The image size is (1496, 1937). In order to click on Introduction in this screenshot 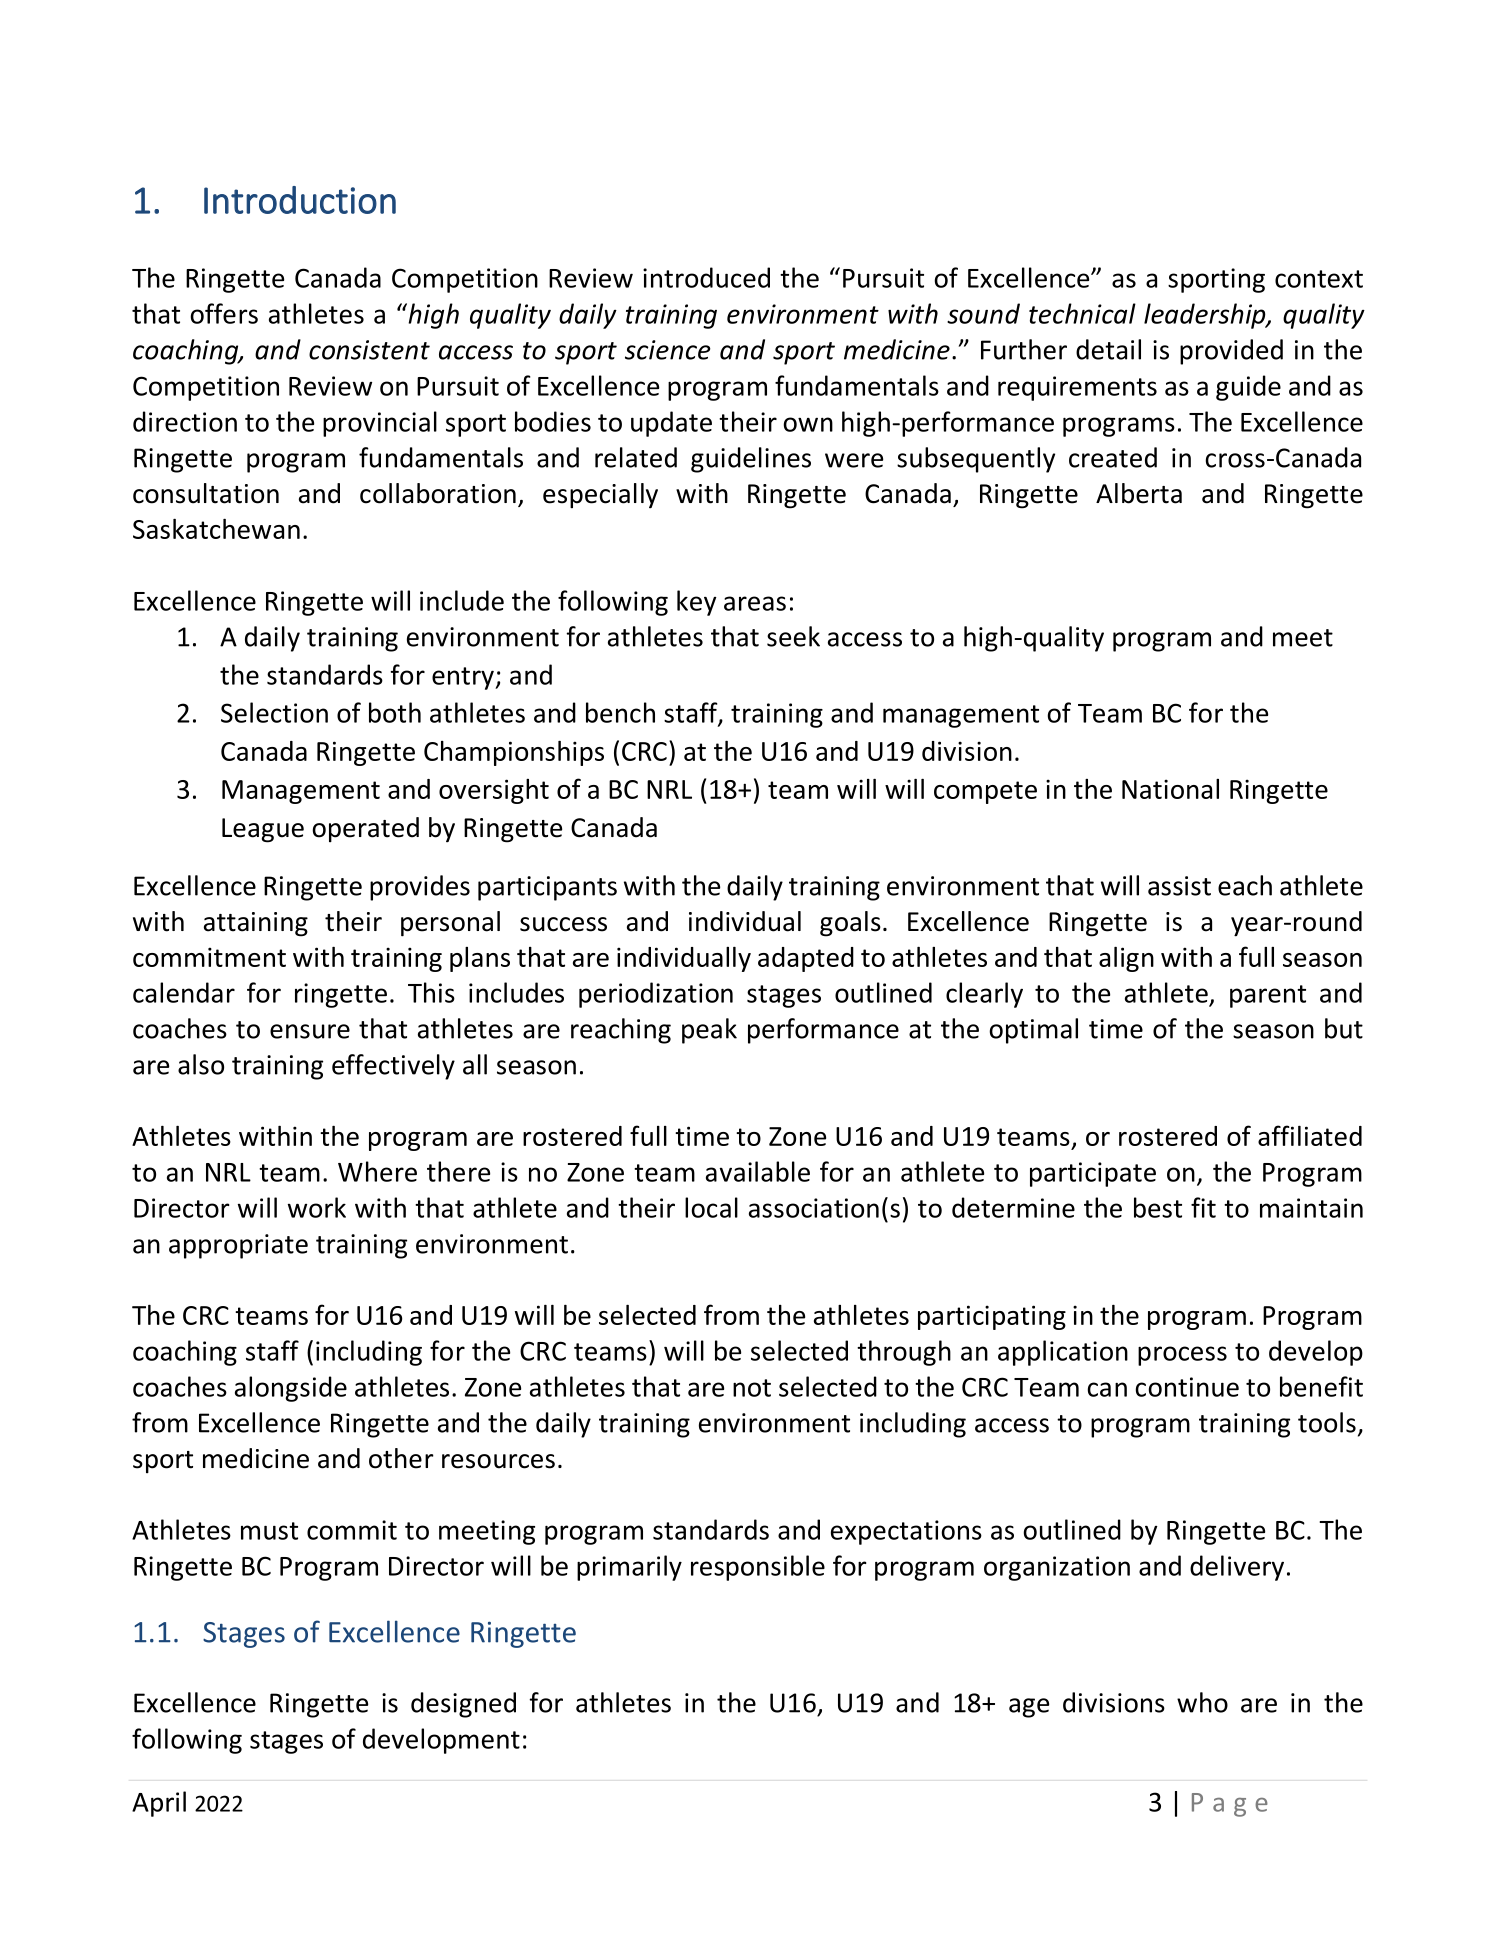, I will do `click(300, 200)`.
